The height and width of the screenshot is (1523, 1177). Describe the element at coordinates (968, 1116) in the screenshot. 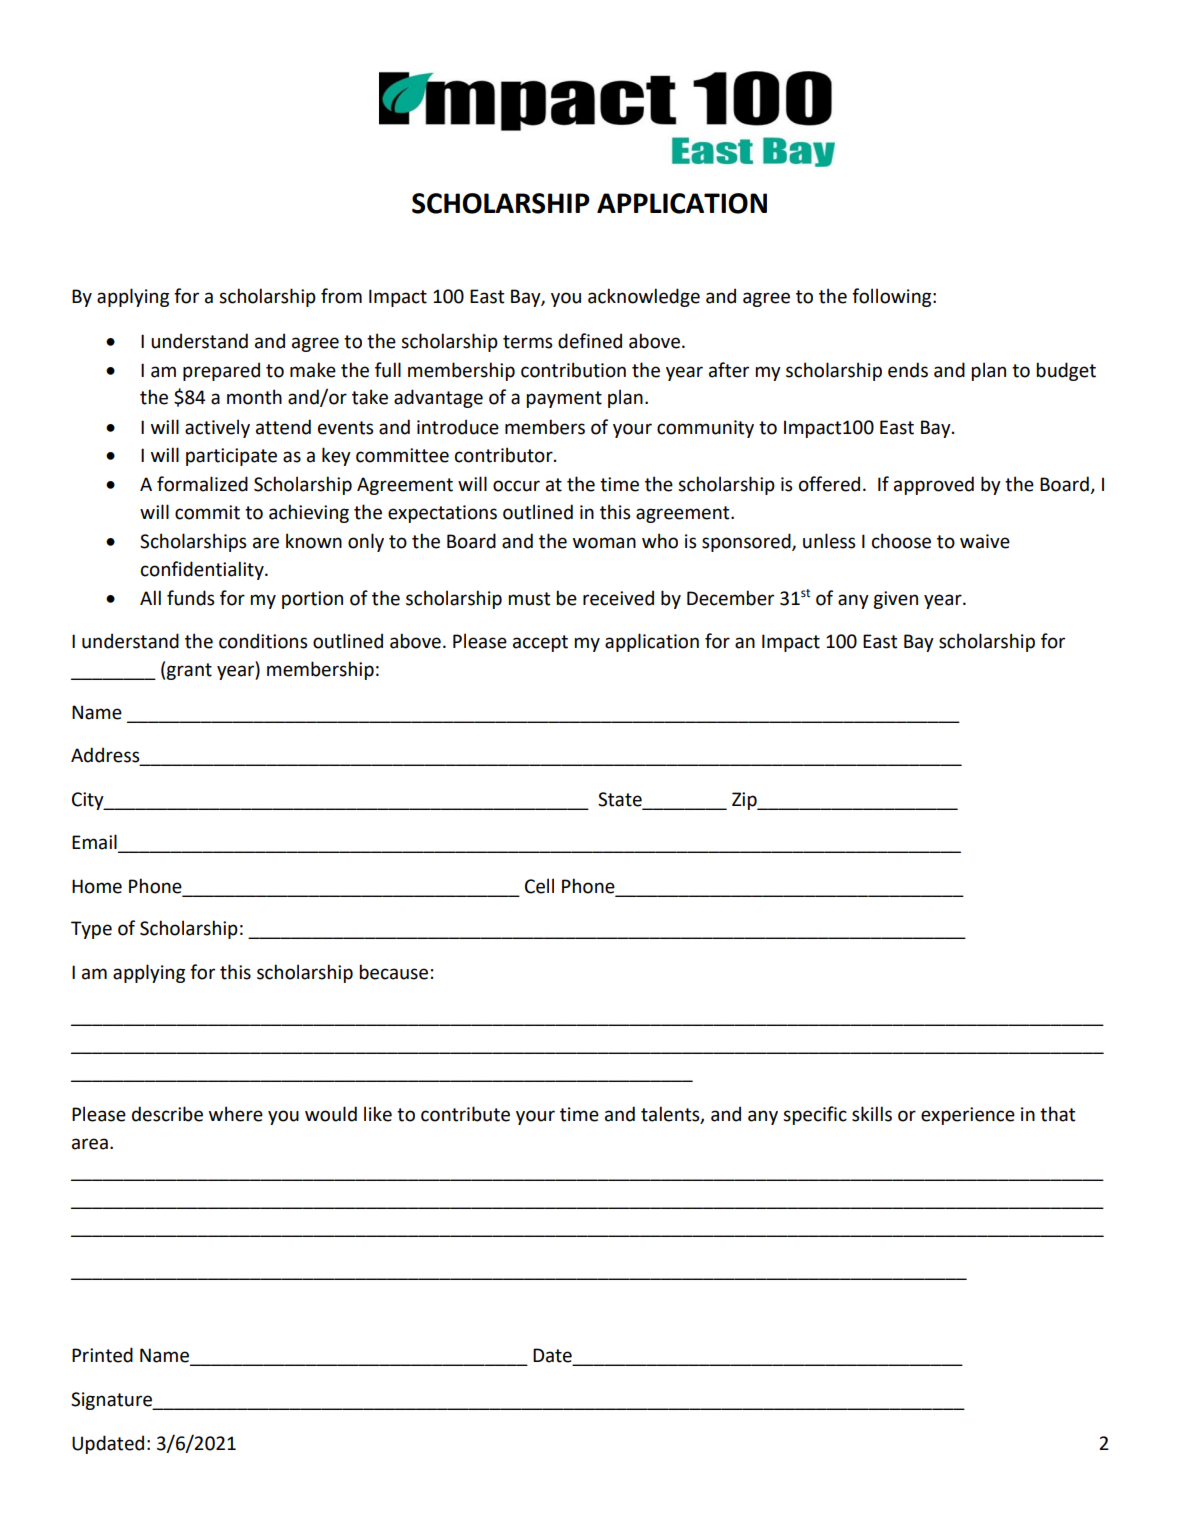

I see `experience` at that location.
